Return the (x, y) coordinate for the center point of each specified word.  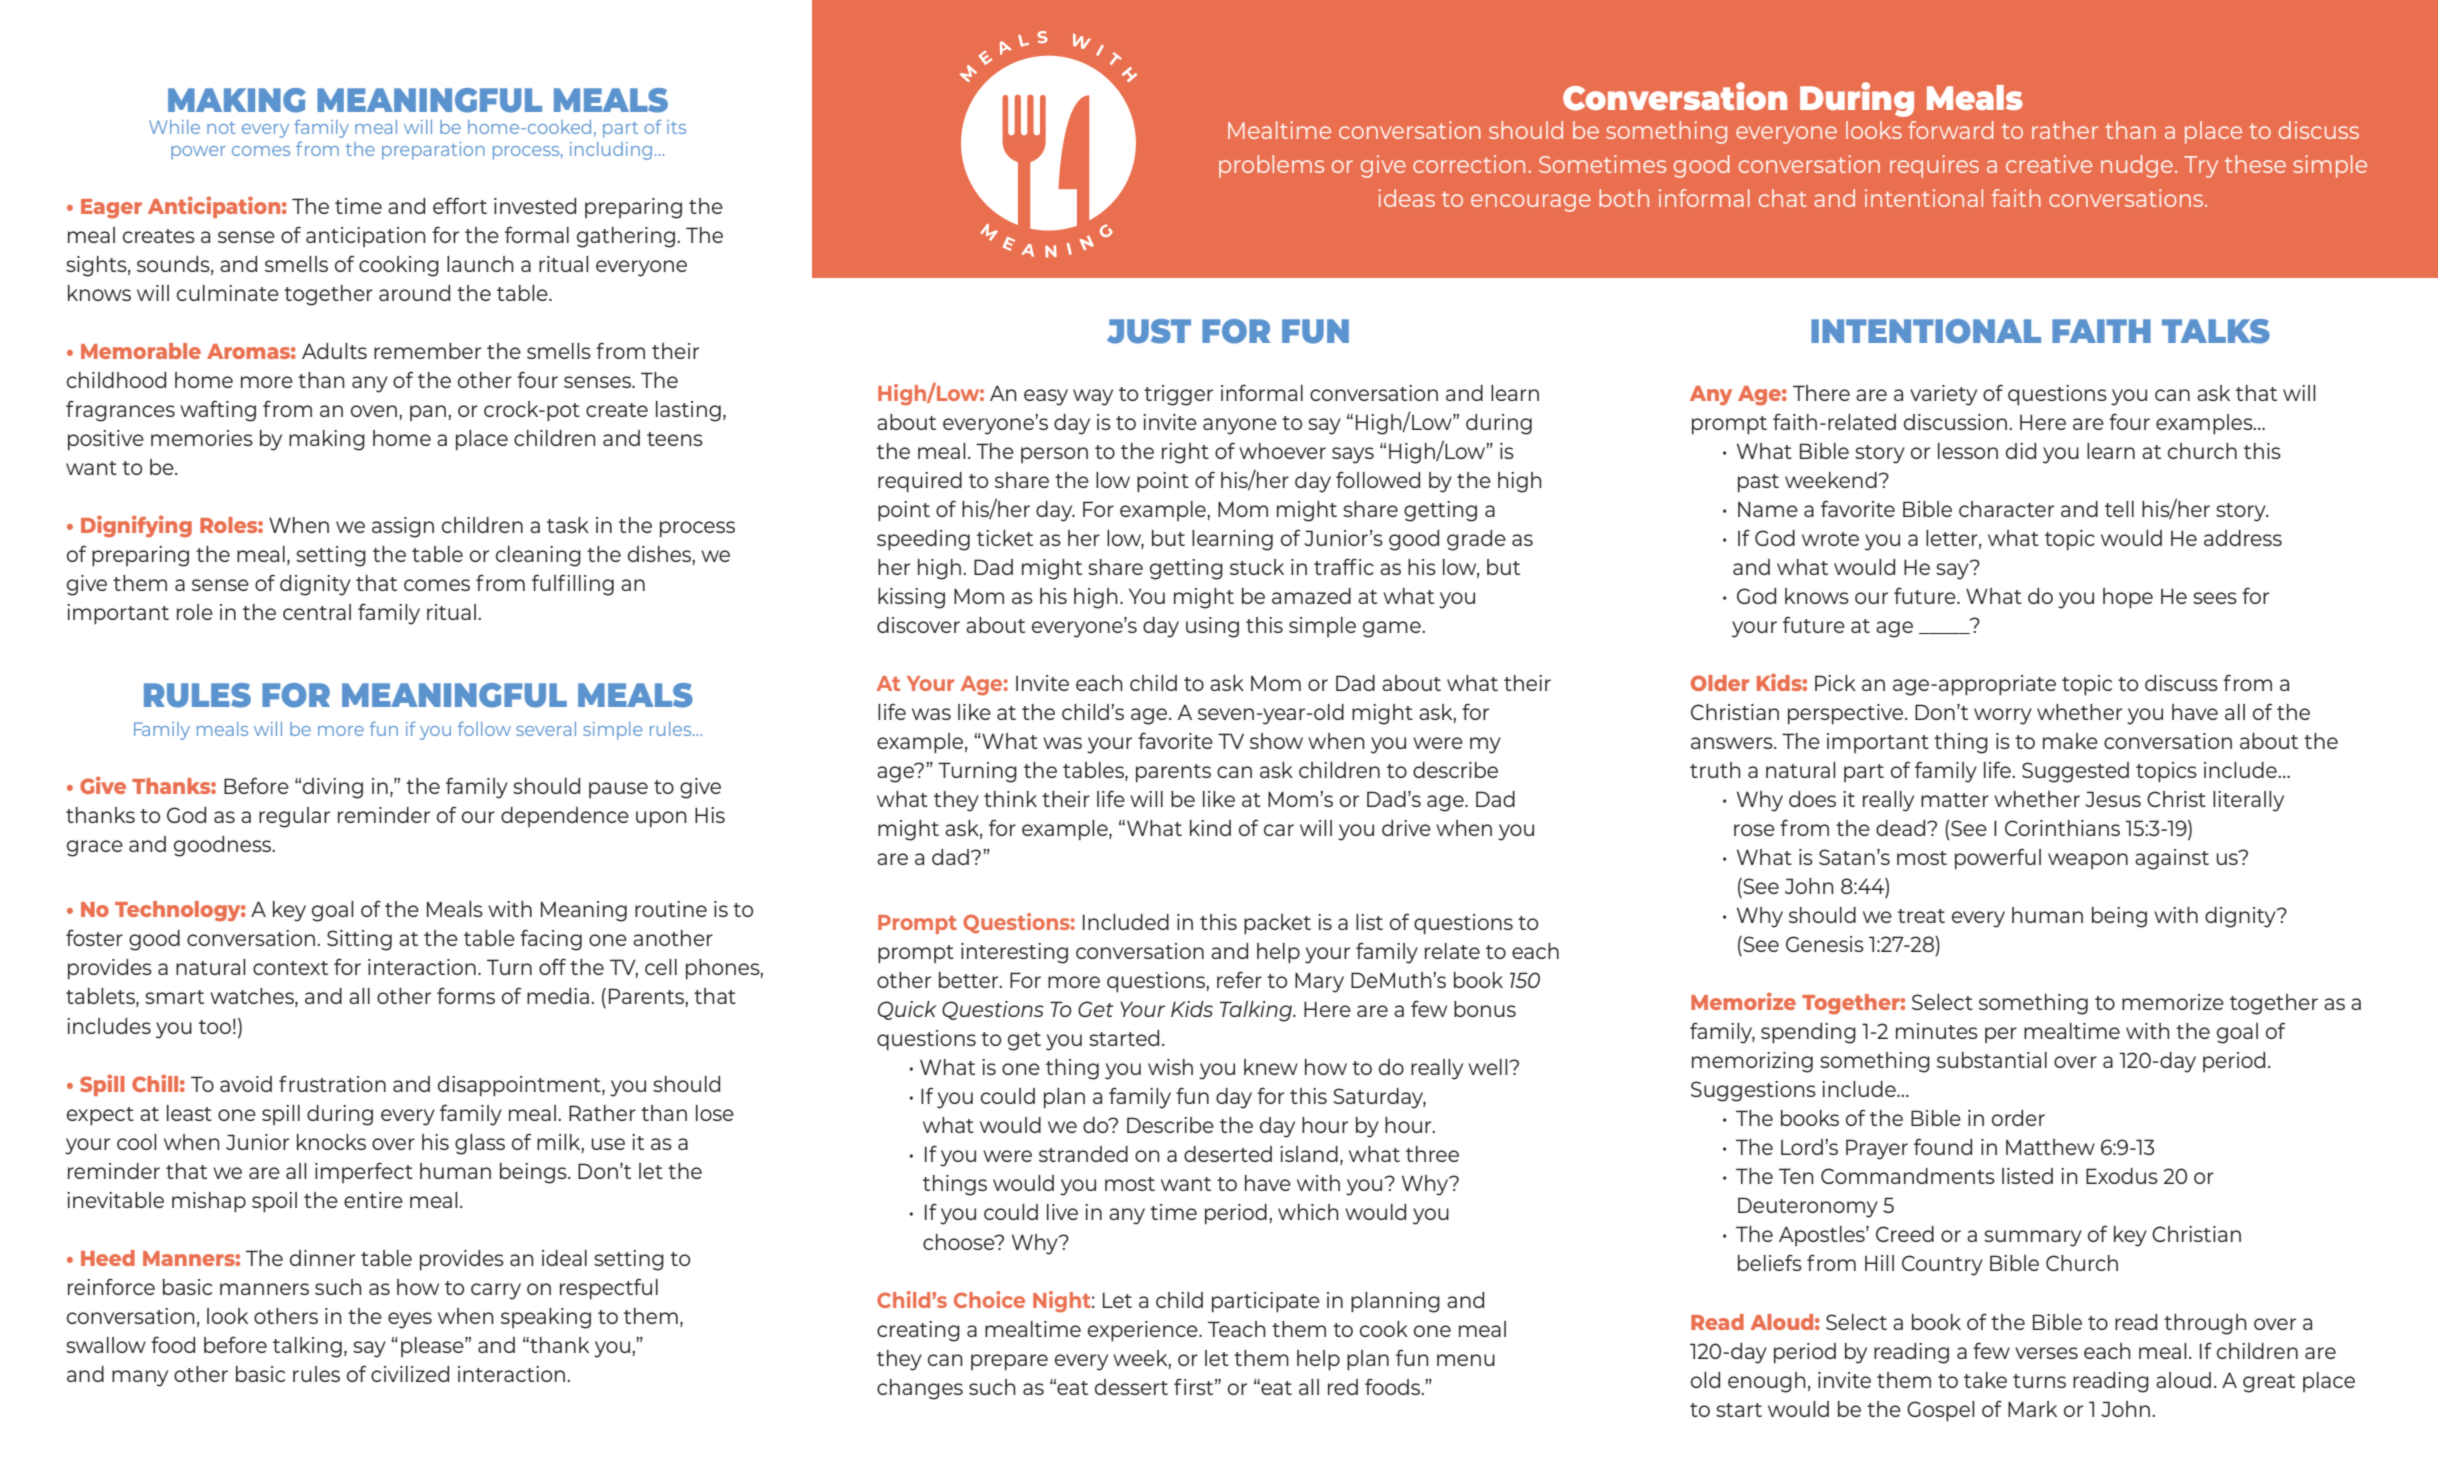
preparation (433, 151)
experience (1144, 1331)
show (1276, 741)
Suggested (2075, 772)
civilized (410, 1374)
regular (294, 817)
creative (2049, 164)
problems (1271, 166)
